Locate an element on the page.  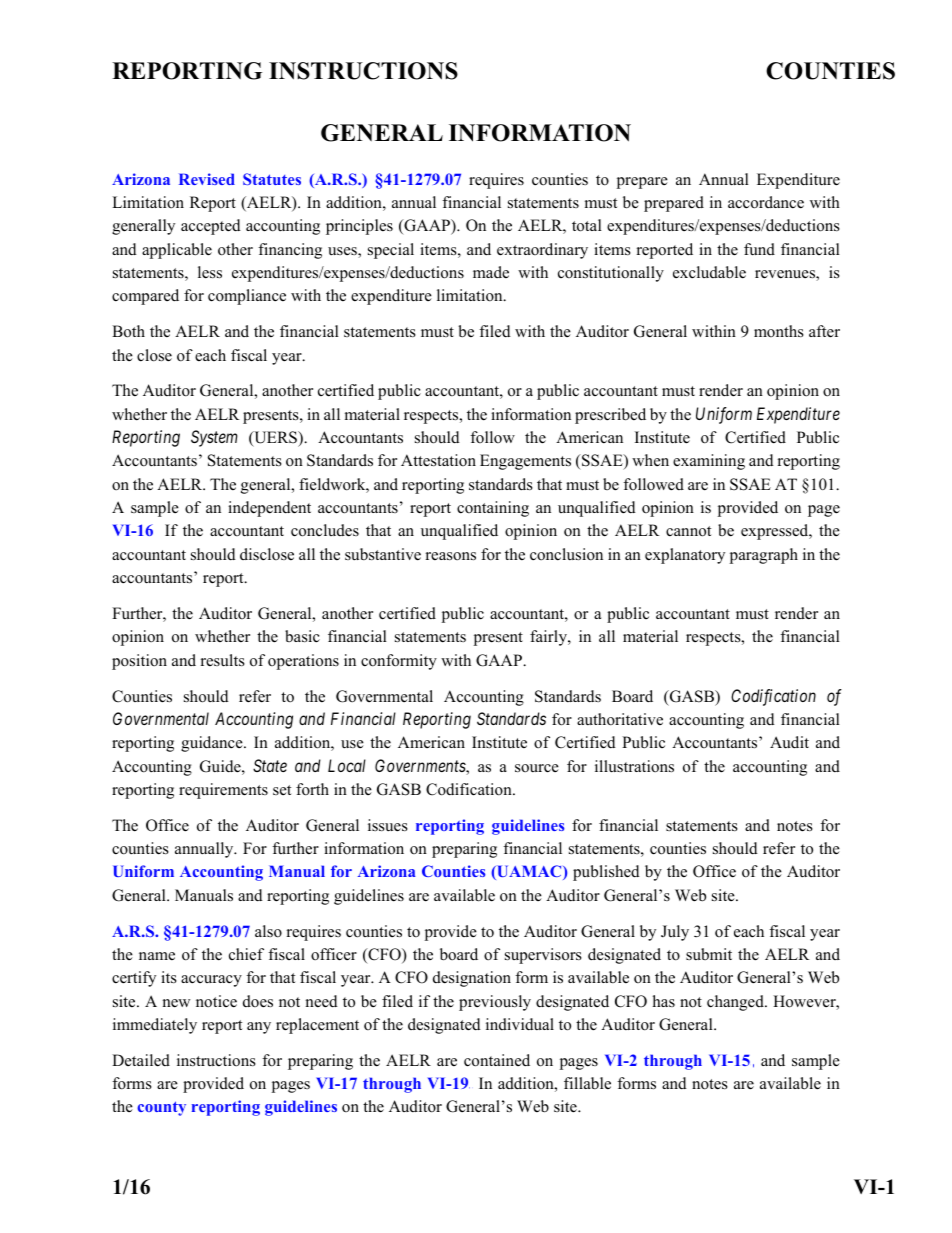
changed is located at coordinates (736, 1003).
